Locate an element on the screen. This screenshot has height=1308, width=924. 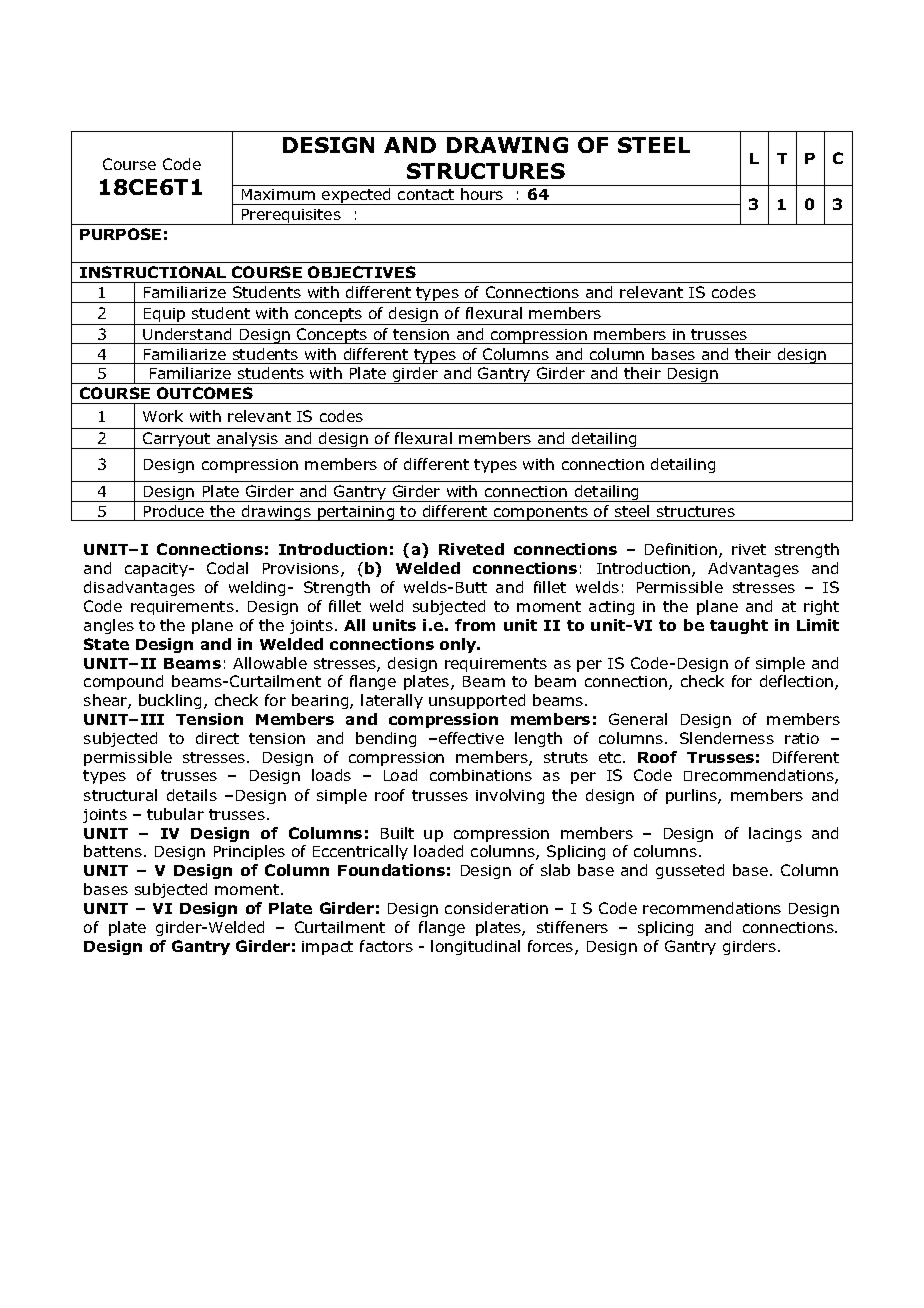
from is located at coordinates (475, 625).
